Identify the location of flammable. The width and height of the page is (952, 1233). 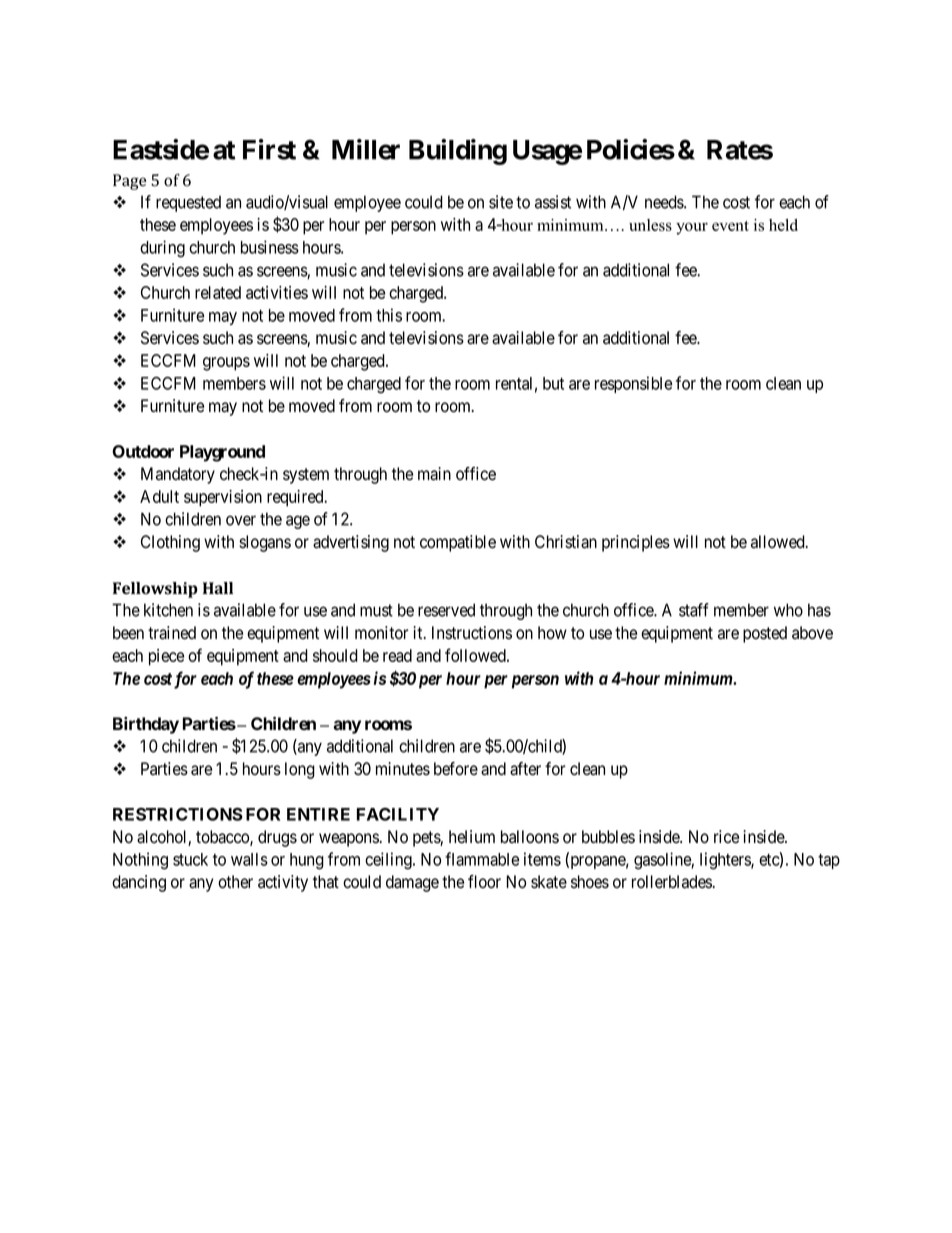
(482, 859).
